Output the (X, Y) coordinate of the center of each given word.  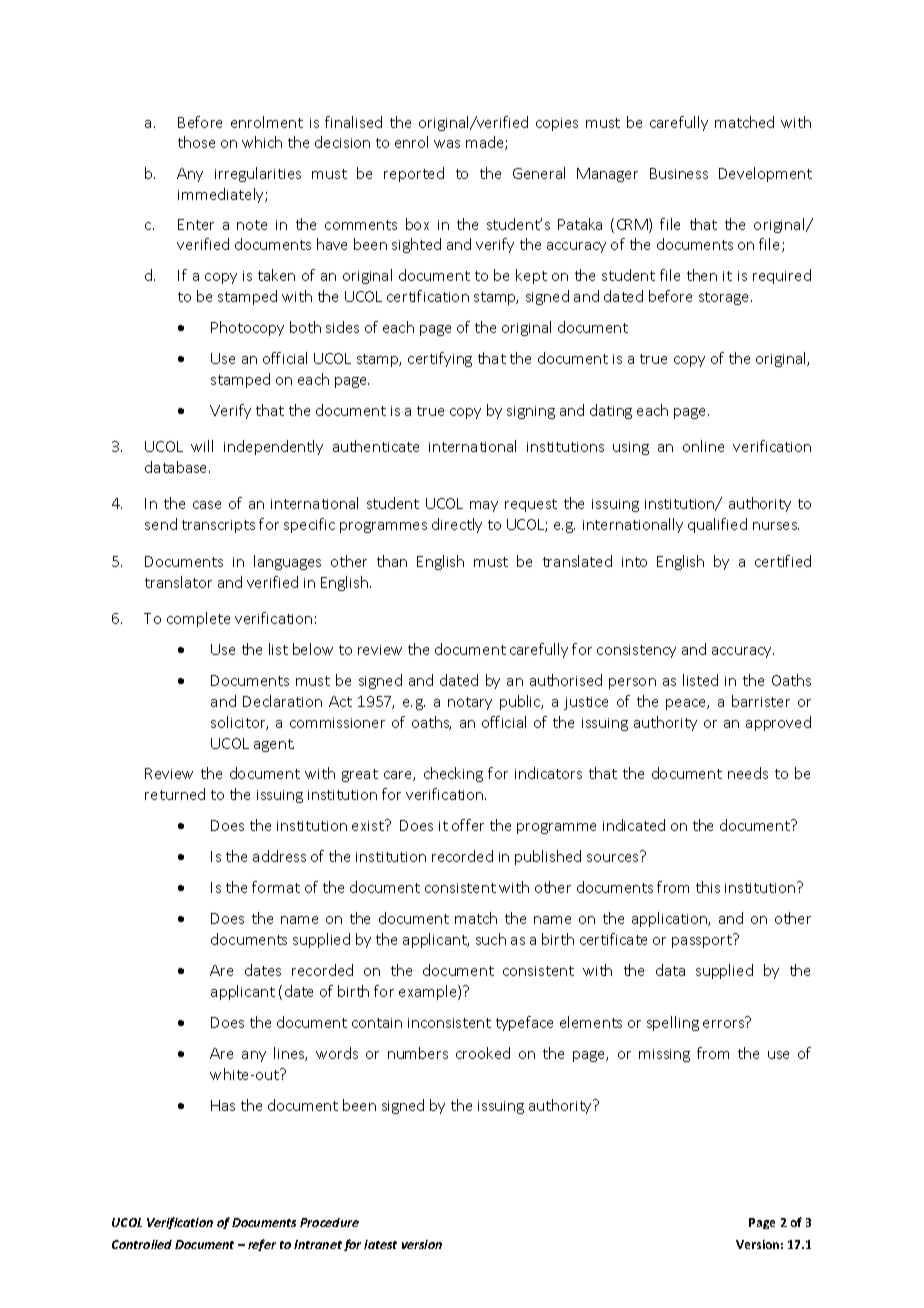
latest (380, 1244)
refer (262, 1245)
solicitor (239, 723)
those (196, 142)
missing (664, 1055)
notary (470, 703)
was (447, 144)
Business (679, 173)
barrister (761, 701)
